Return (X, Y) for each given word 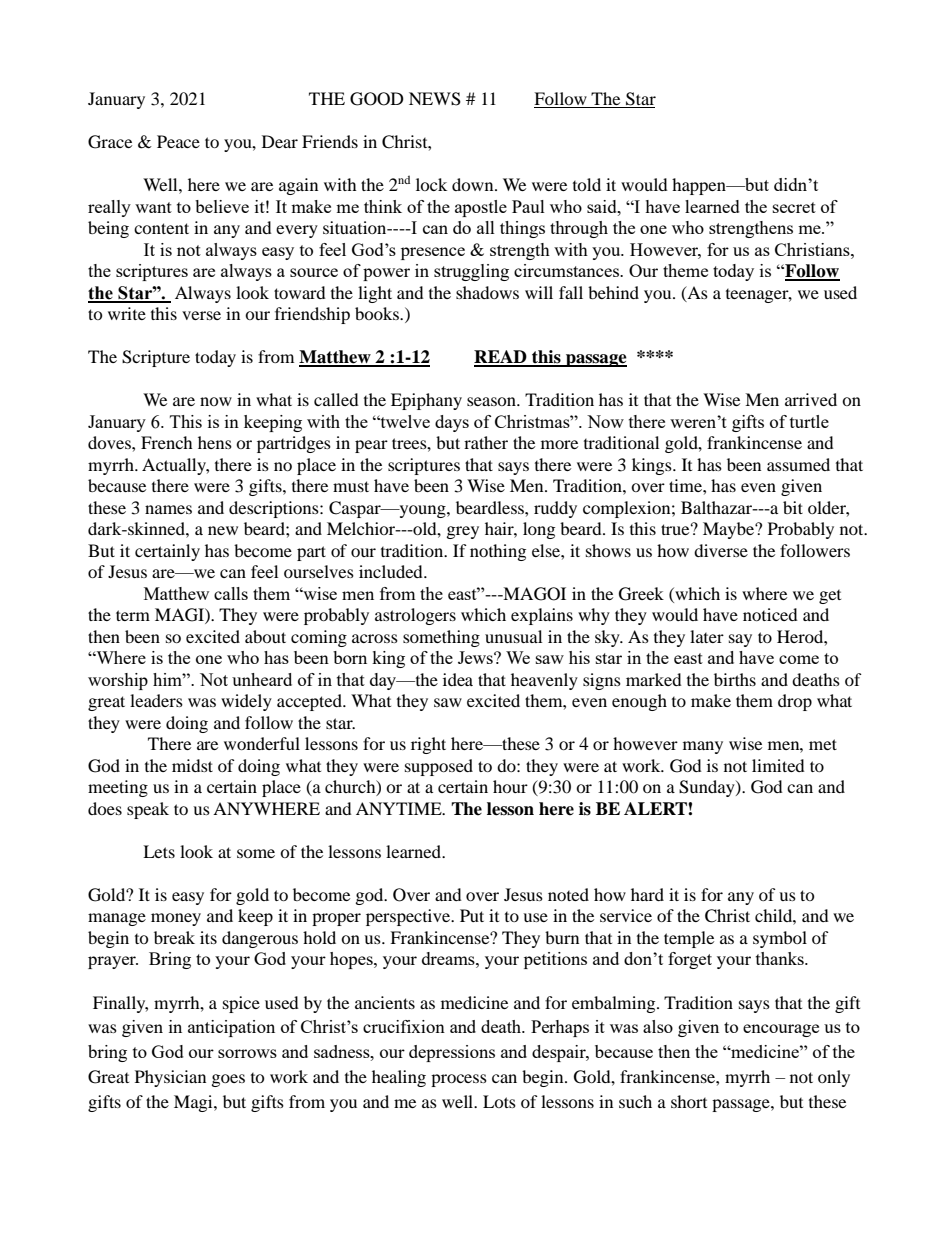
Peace (178, 141)
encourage (781, 1030)
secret (794, 207)
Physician (170, 1078)
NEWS (435, 99)
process (459, 1080)
